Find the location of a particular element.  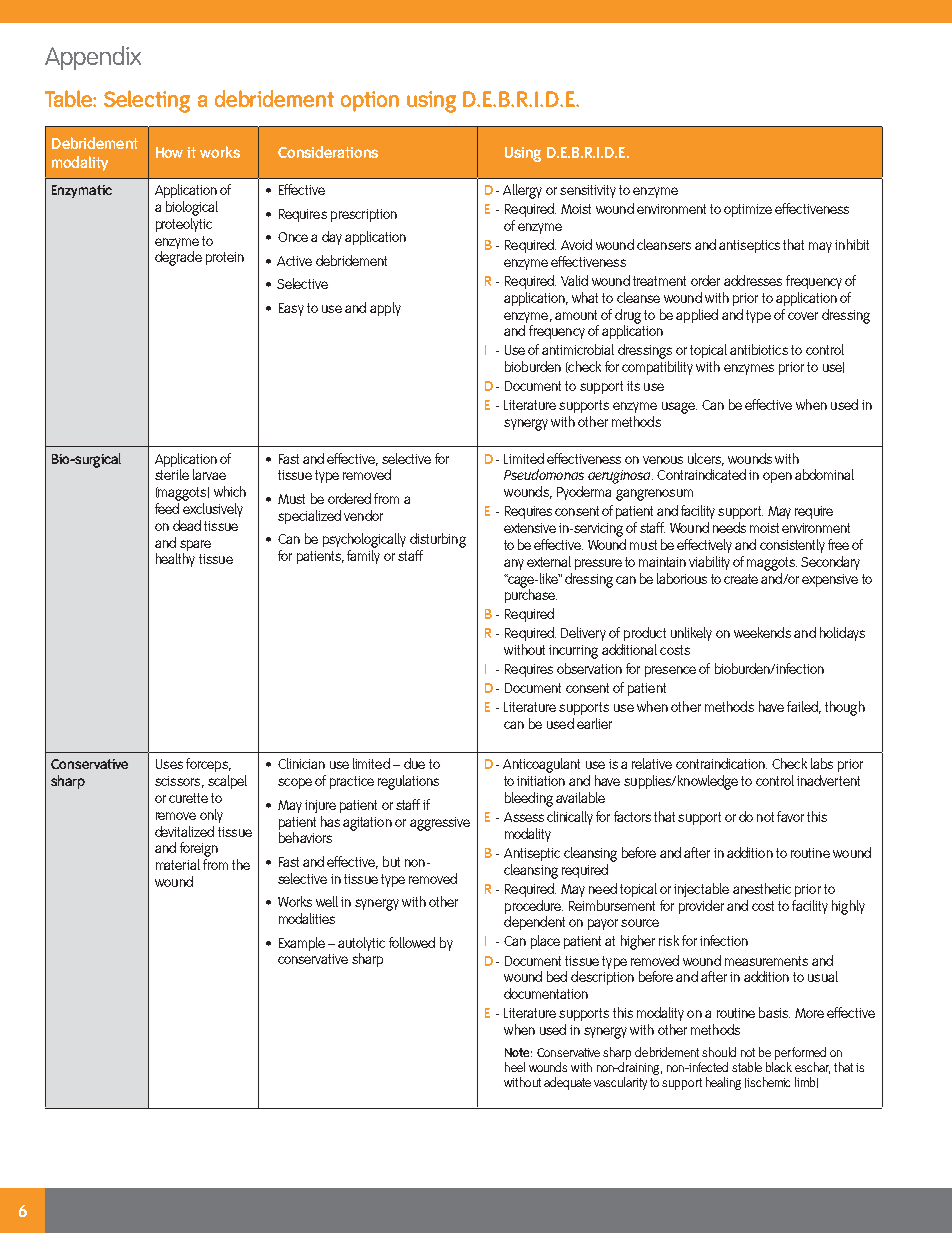

optimize is located at coordinates (748, 210).
